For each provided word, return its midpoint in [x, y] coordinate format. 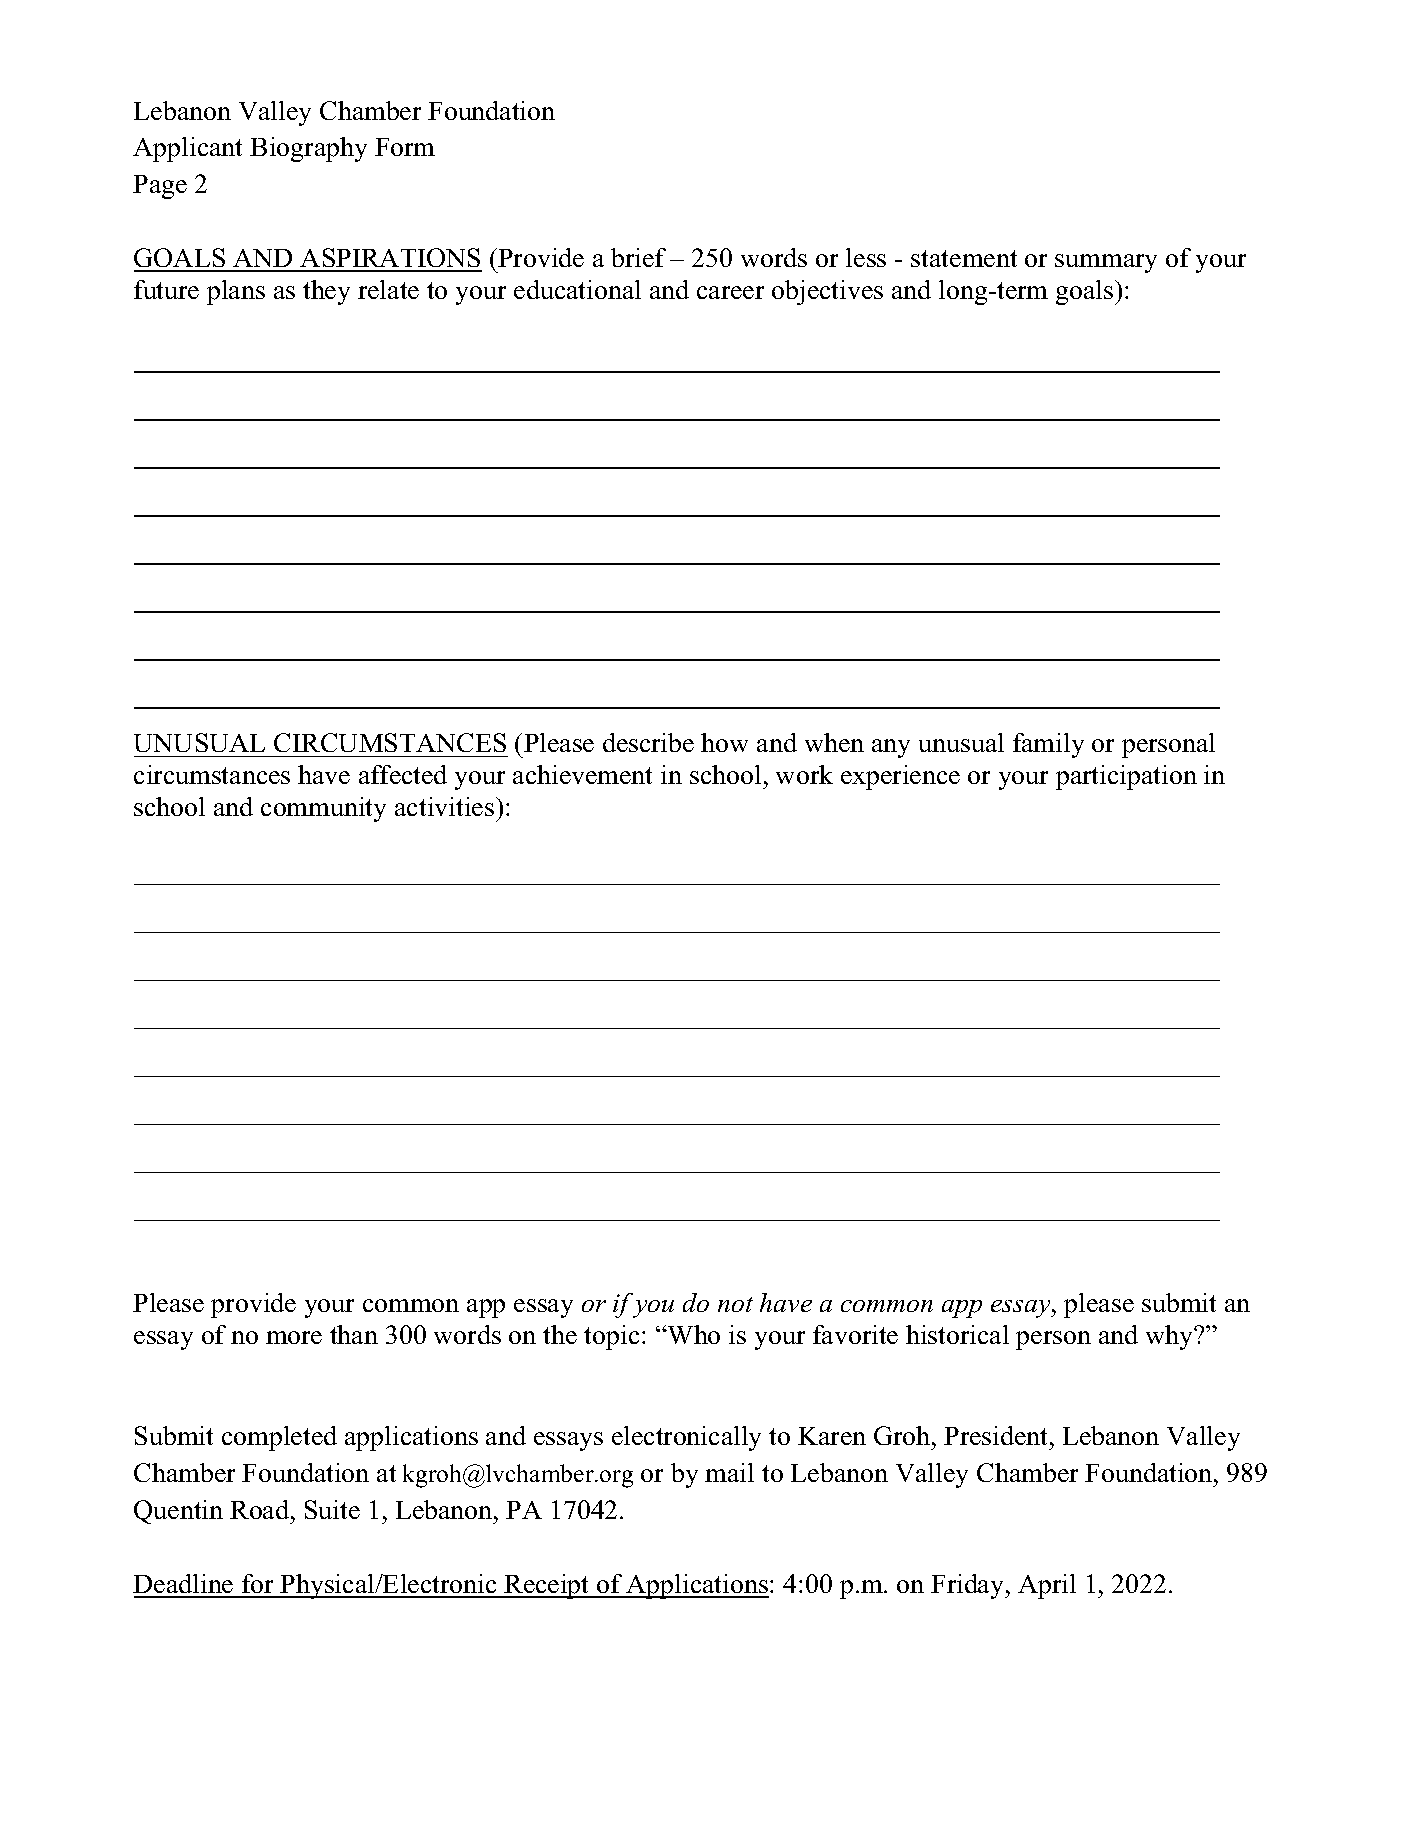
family [1048, 745]
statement [964, 258]
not [735, 1304]
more [294, 1337]
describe [648, 742]
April [1047, 1586]
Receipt [547, 1586]
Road [261, 1509]
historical [957, 1334]
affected [403, 774]
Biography [308, 149]
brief [638, 257]
